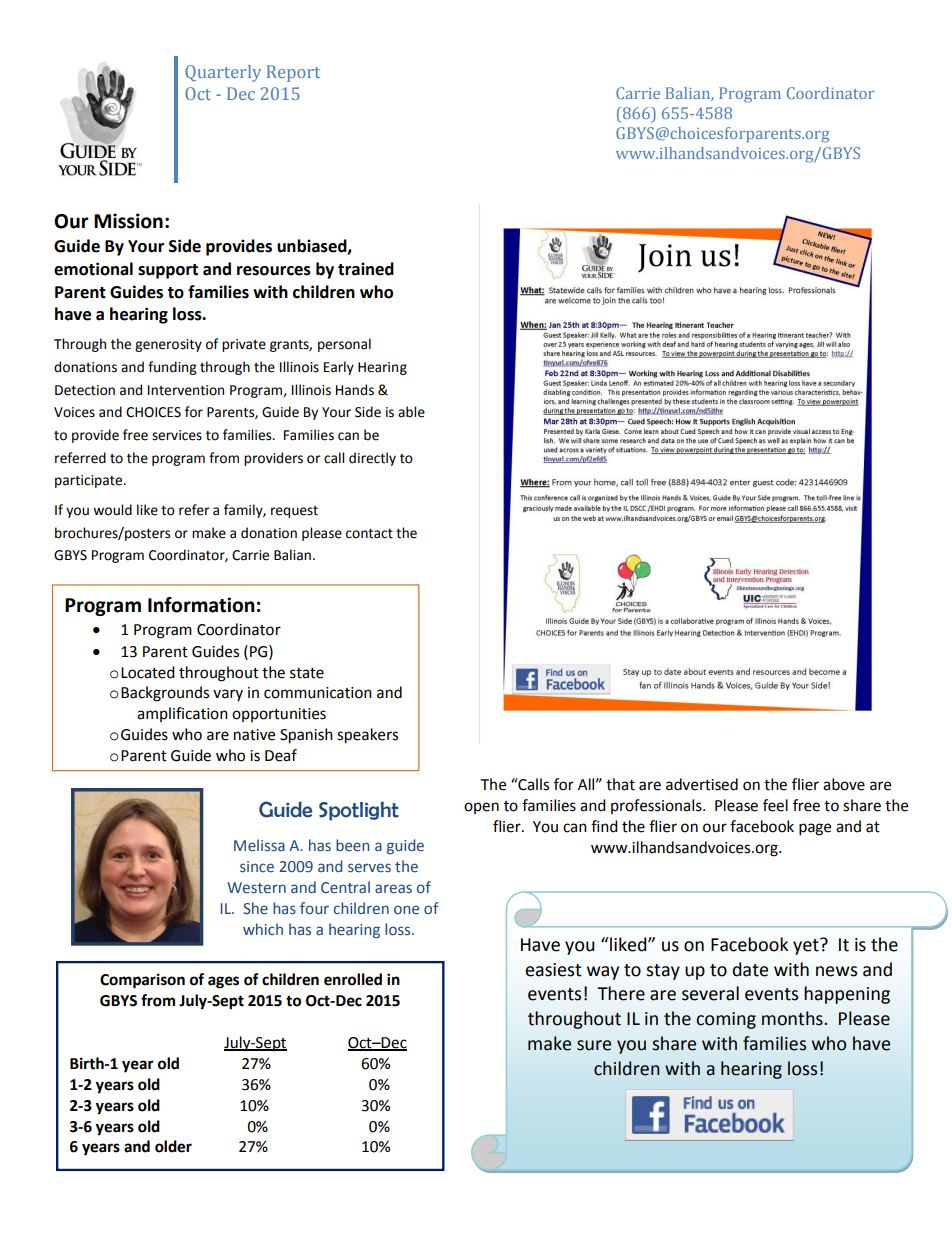  Describe the element at coordinates (372, 459) in the image. I see `directly` at that location.
